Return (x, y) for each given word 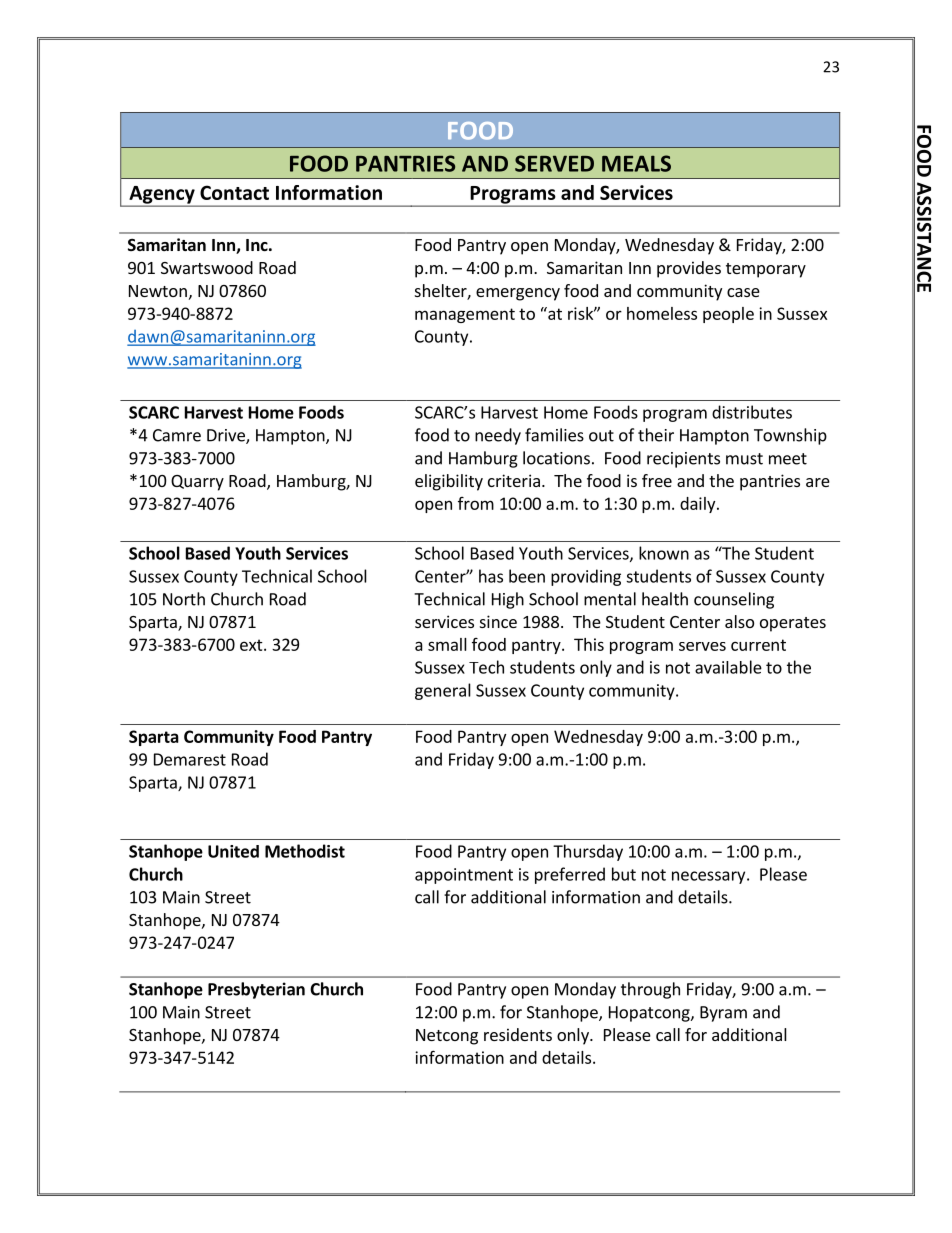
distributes (752, 412)
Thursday (588, 852)
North (184, 599)
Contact (234, 192)
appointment (464, 876)
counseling (734, 600)
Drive (227, 436)
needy (498, 436)
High (508, 600)
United (233, 851)
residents (518, 1034)
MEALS (636, 163)
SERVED (554, 163)
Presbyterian (256, 990)
